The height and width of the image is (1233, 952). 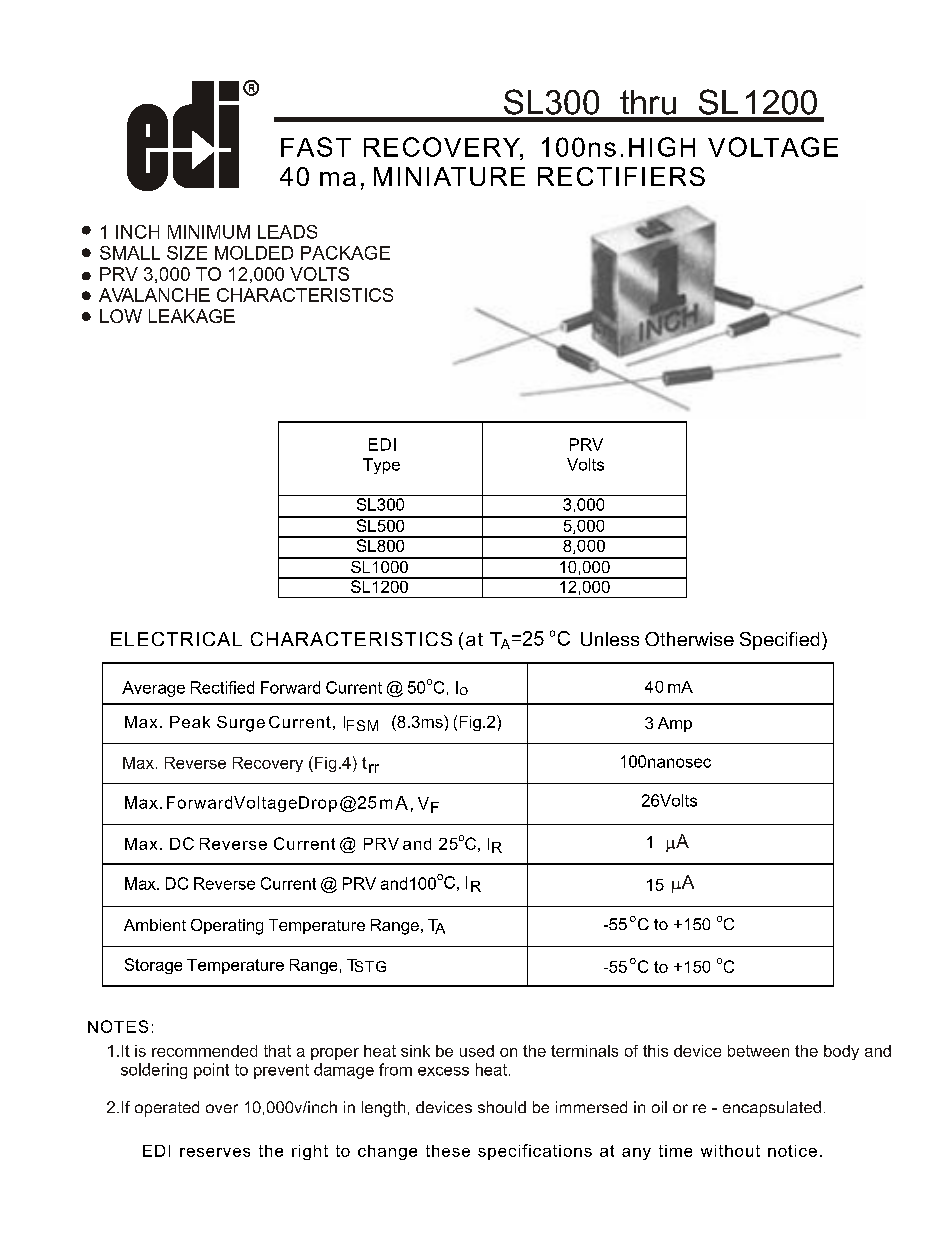 I want to click on RECTIFIERS, so click(x=621, y=176).
